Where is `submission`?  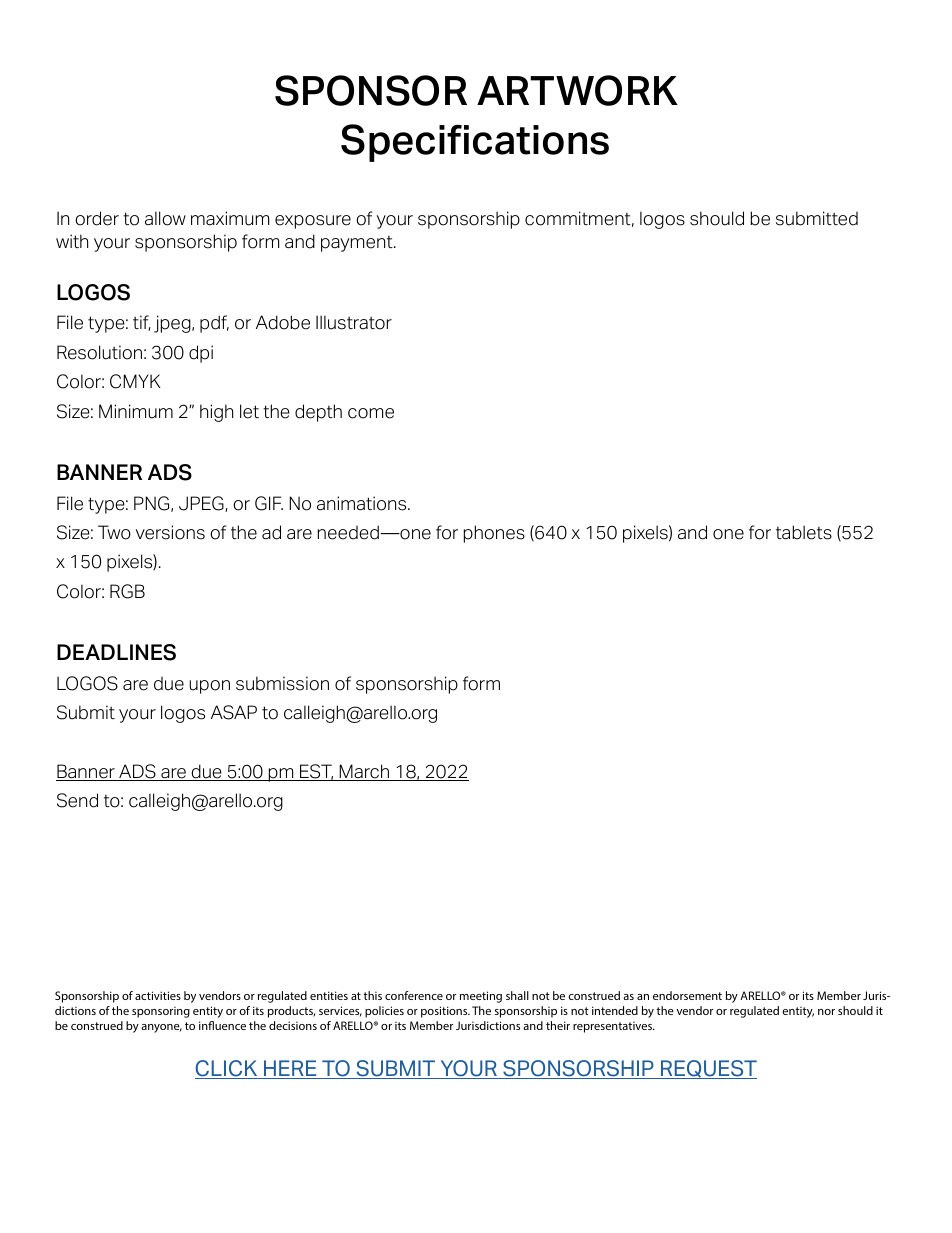 submission is located at coordinates (282, 683).
